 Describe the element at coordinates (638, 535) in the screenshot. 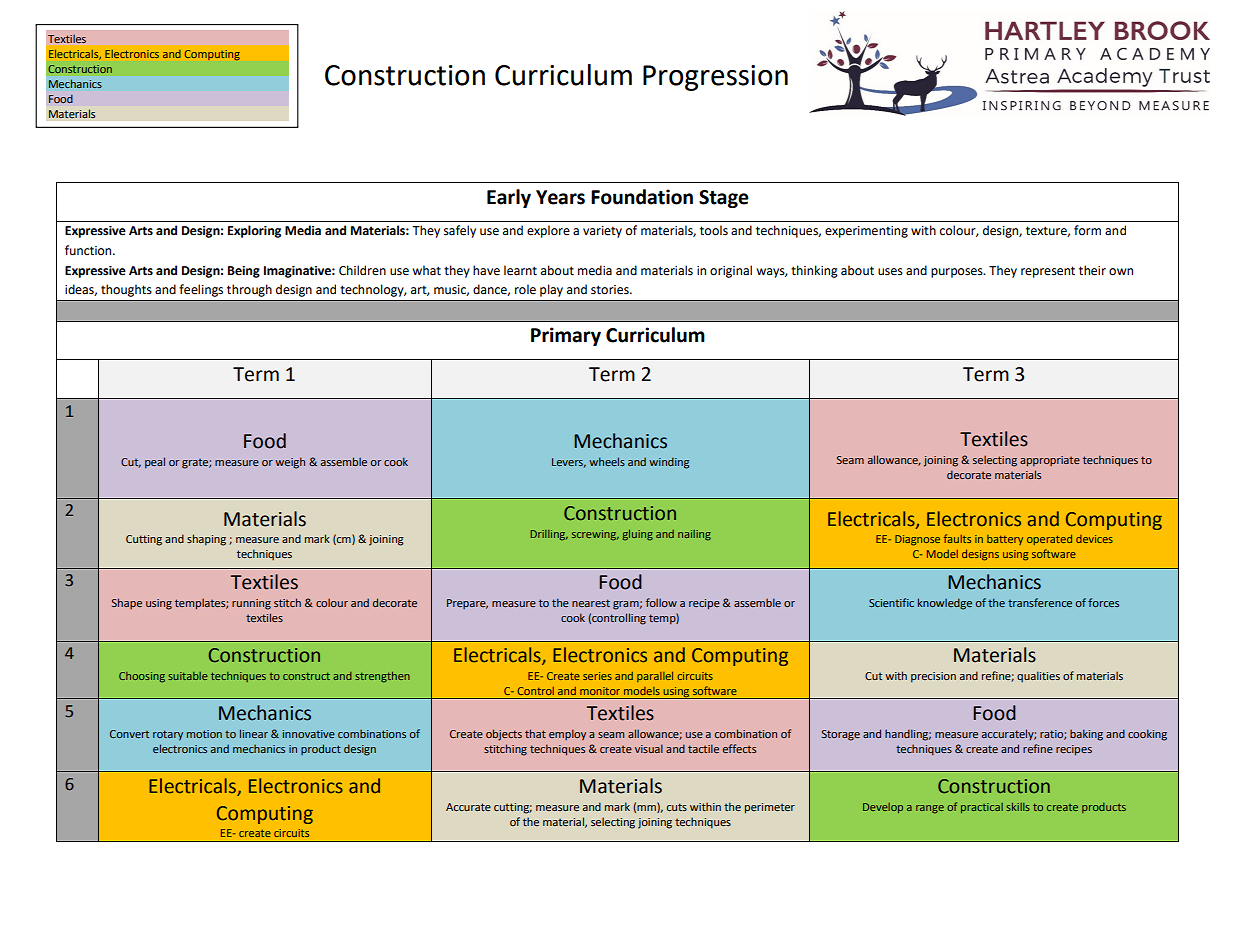

I see `gluing` at that location.
